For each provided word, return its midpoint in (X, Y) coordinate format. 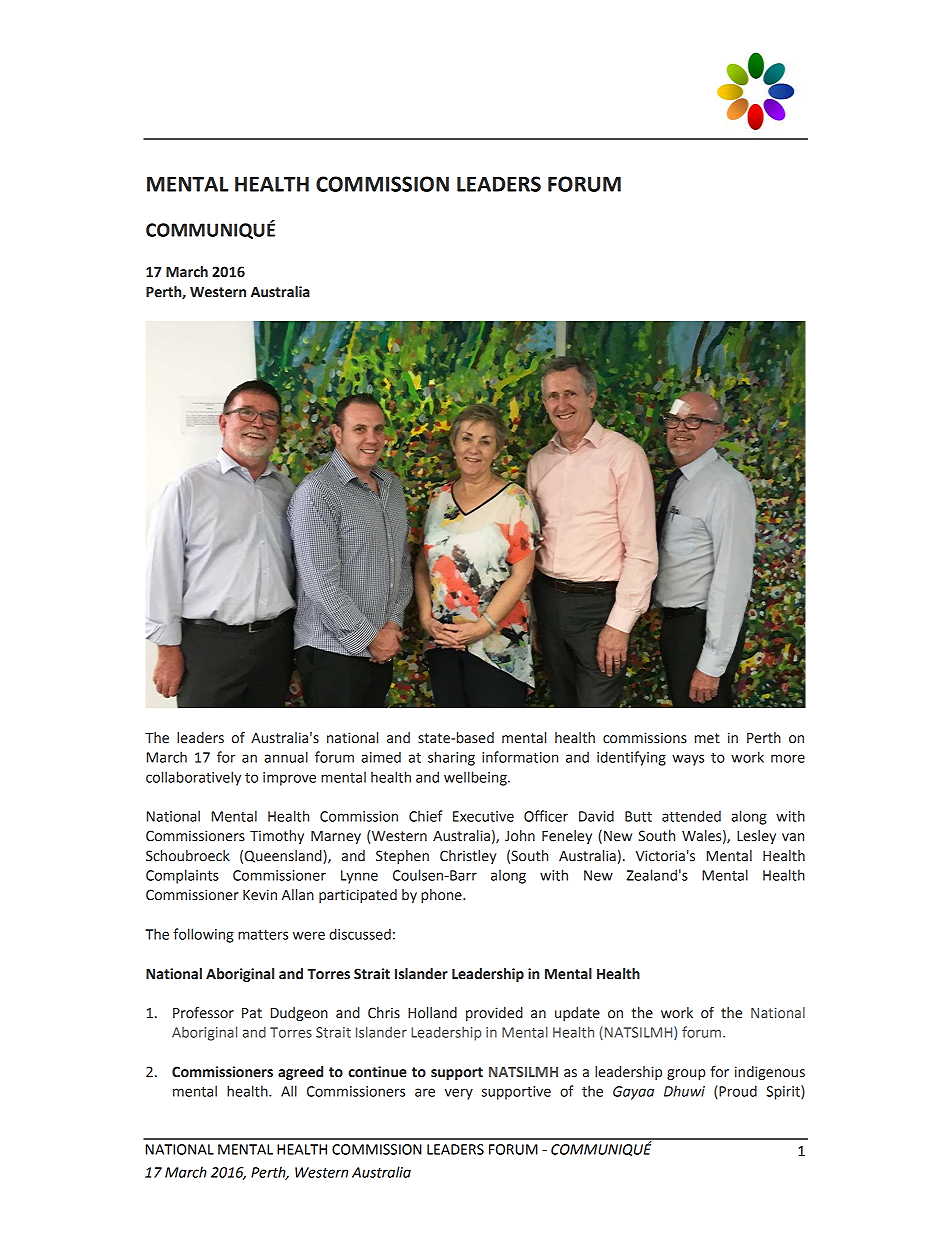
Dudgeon (299, 1014)
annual (286, 757)
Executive (483, 816)
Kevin (260, 895)
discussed (360, 934)
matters (263, 935)
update (577, 1014)
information (520, 757)
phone (442, 896)
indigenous (770, 1073)
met (707, 738)
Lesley (756, 837)
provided (494, 1014)
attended (691, 816)
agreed (300, 1073)
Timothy (277, 837)
